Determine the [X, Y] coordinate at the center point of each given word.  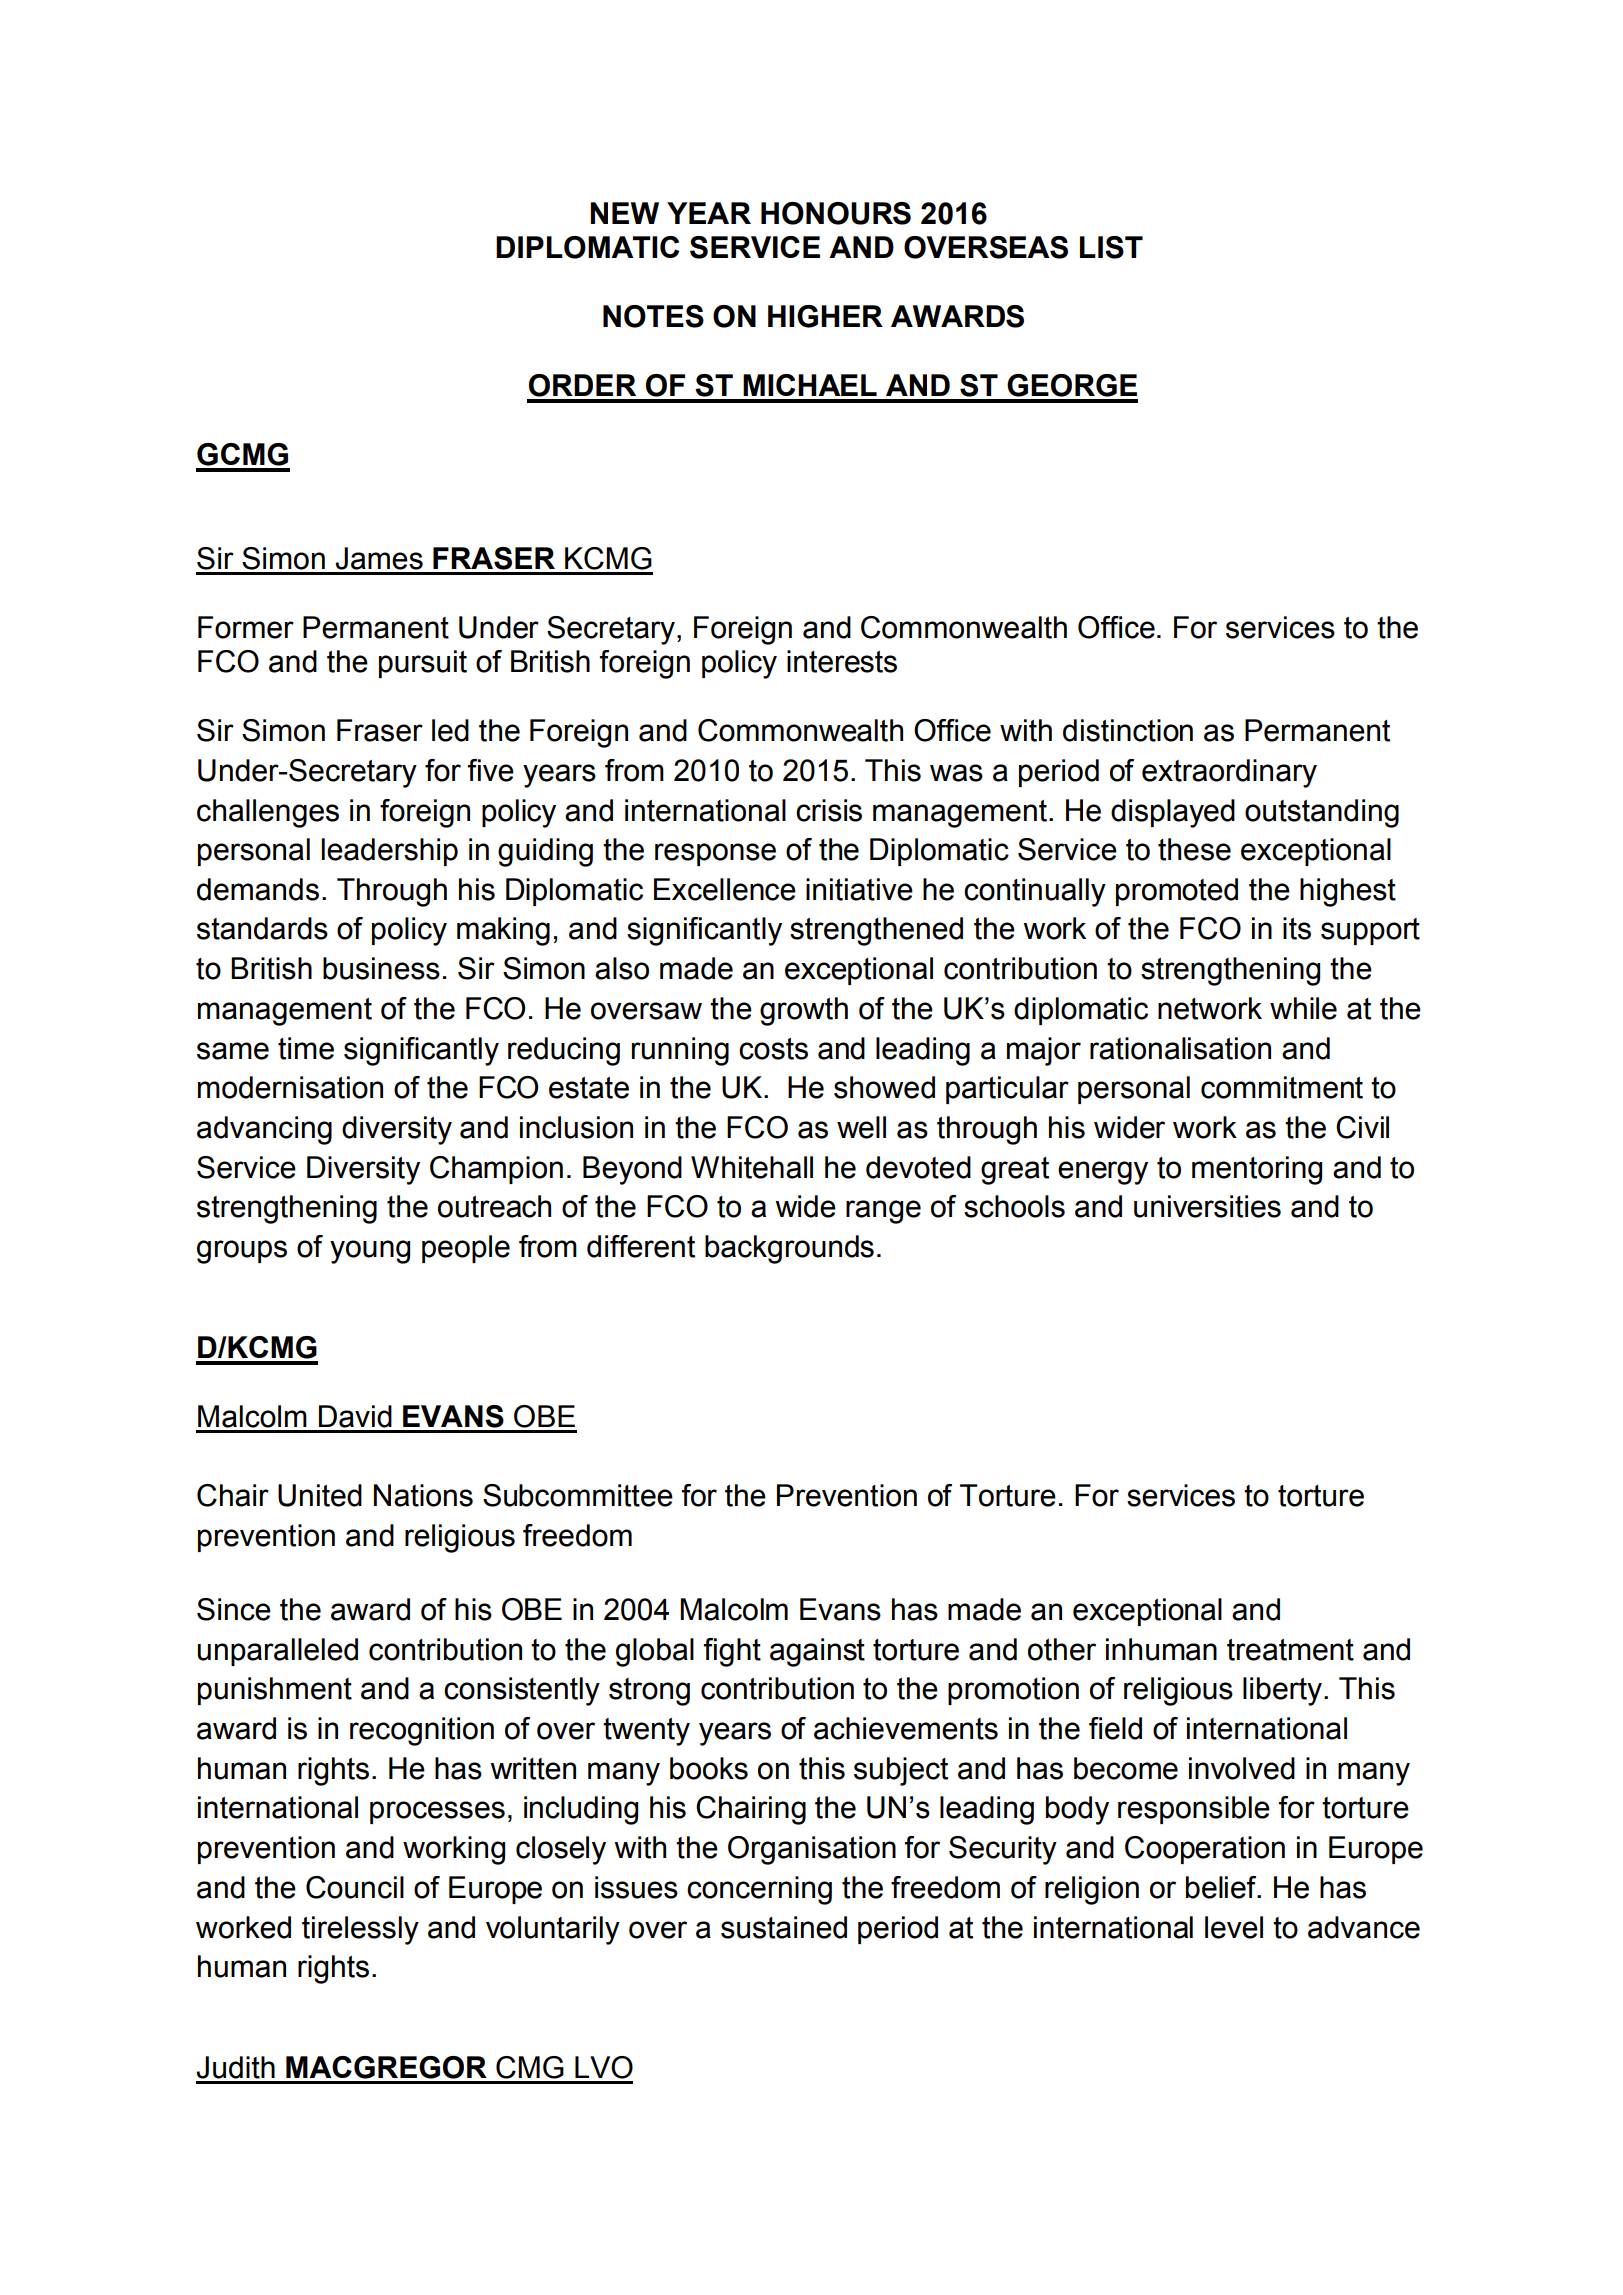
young [370, 1252]
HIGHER [825, 316]
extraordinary [1229, 773]
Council [355, 1887]
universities [1207, 1206]
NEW [624, 213]
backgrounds [789, 1249]
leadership [389, 852]
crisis [829, 810]
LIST [1111, 247]
